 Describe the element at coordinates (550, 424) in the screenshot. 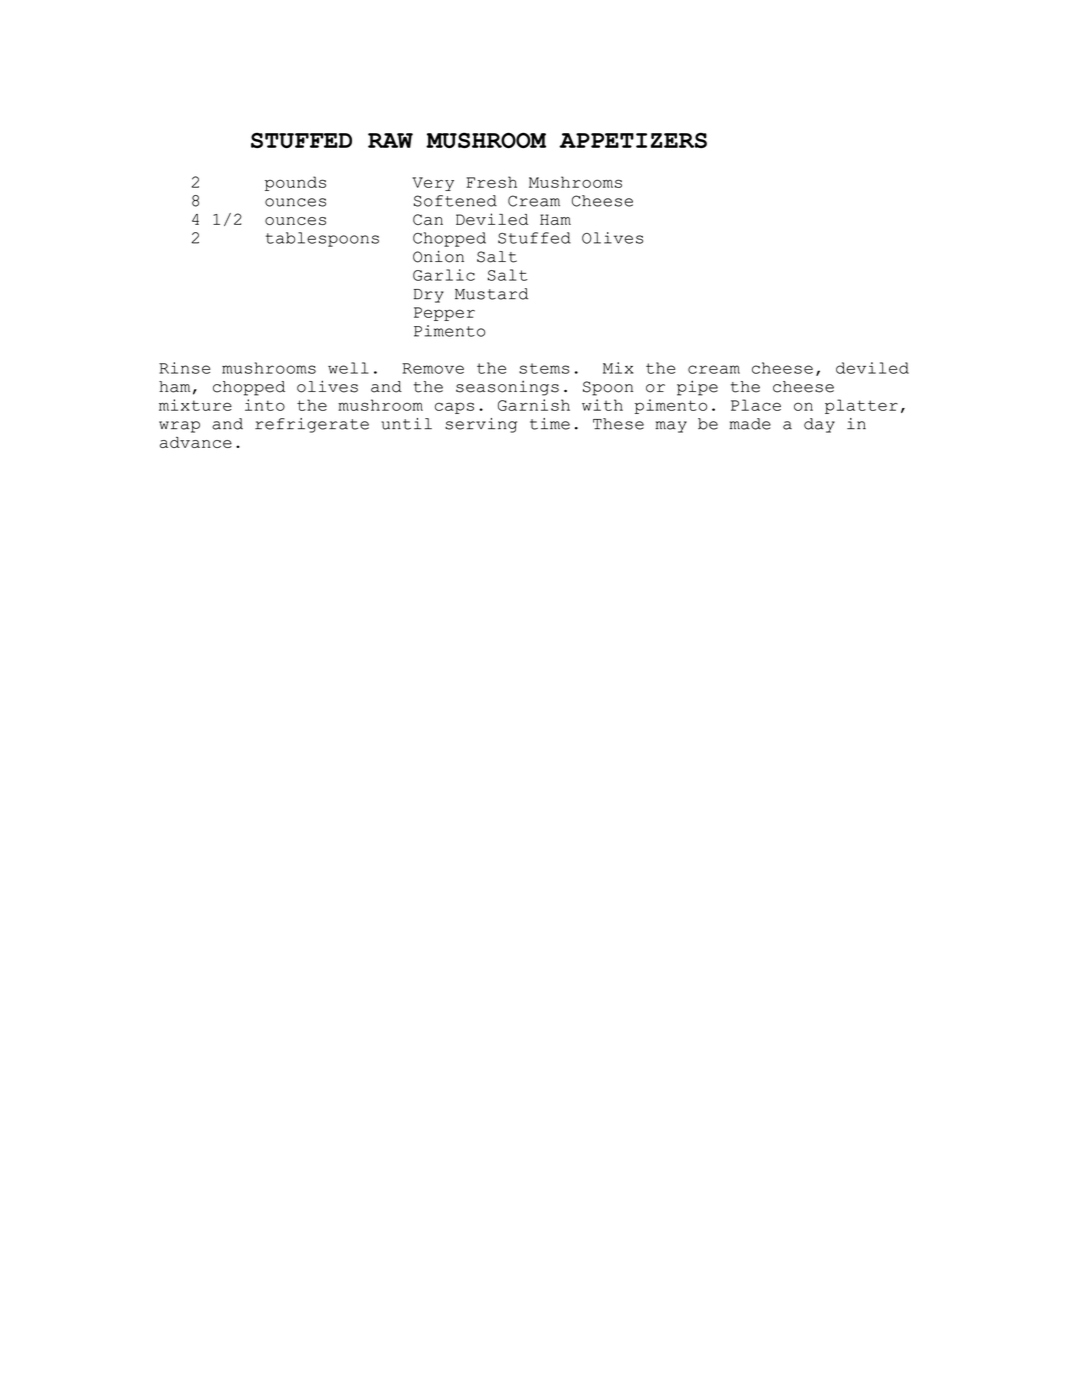

I see `time` at that location.
